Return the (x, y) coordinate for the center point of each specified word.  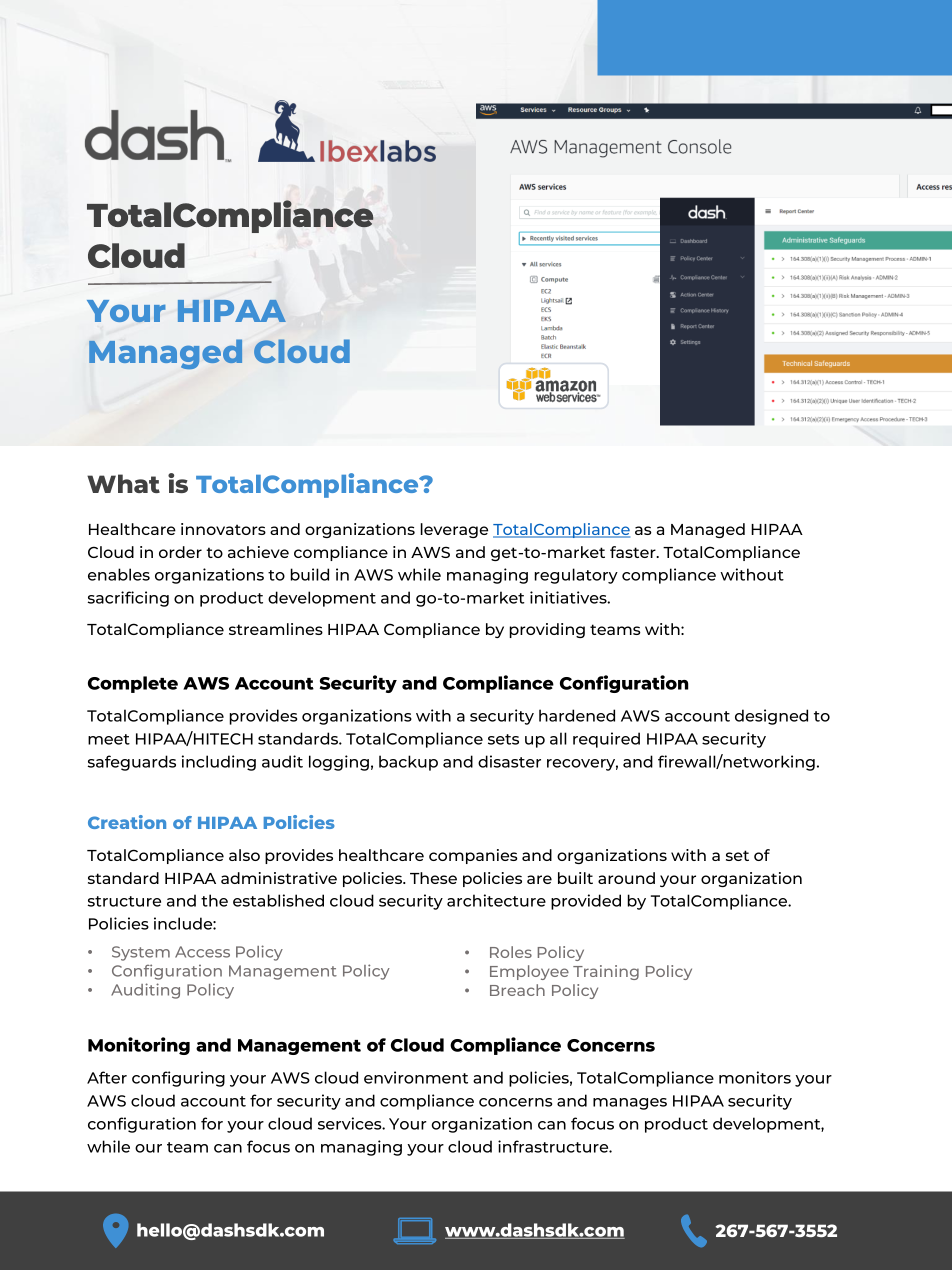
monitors (755, 1077)
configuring (178, 1079)
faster (634, 552)
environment (416, 1077)
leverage (454, 530)
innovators (223, 529)
